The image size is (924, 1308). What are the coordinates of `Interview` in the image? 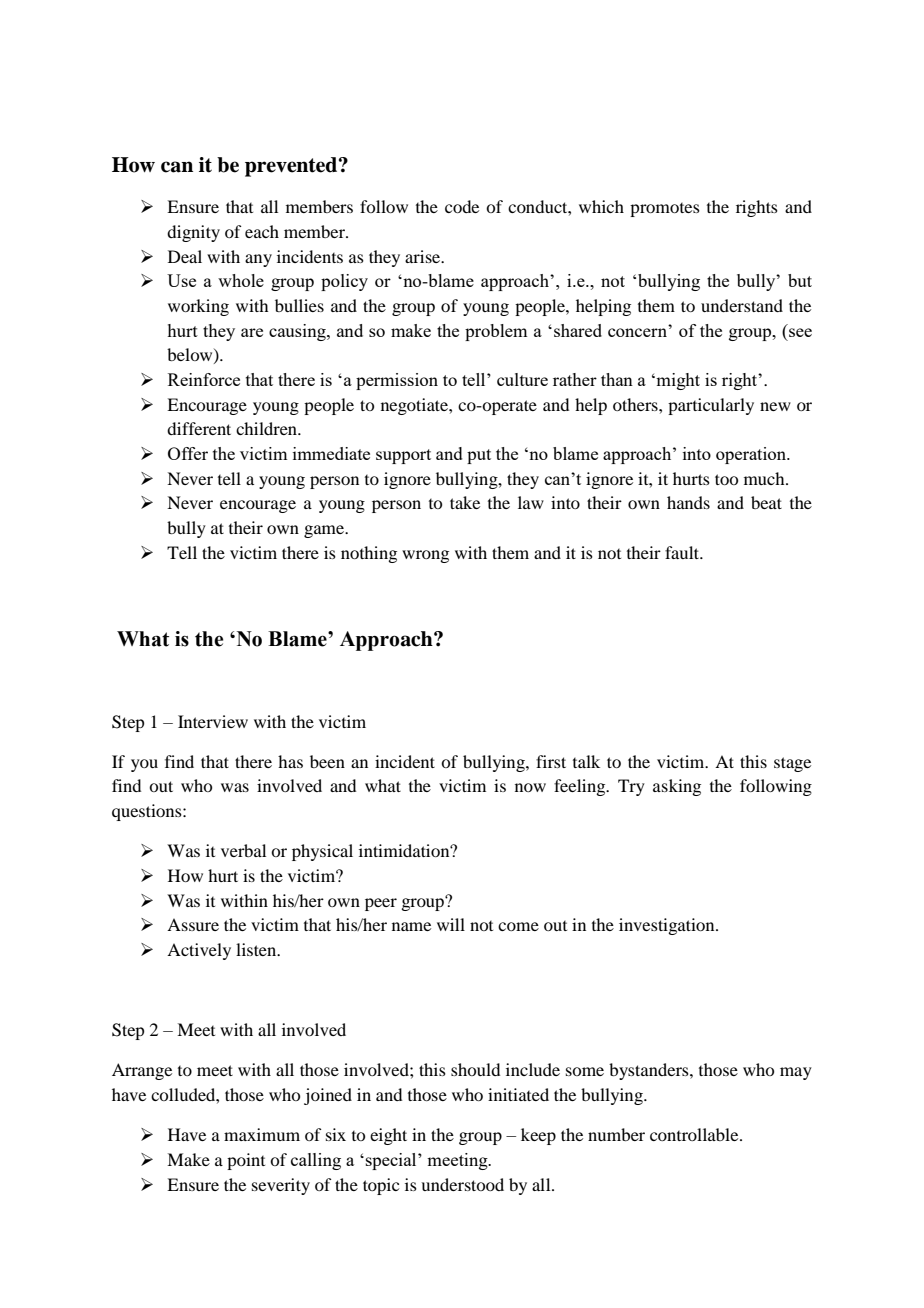 It's located at (213, 721).
